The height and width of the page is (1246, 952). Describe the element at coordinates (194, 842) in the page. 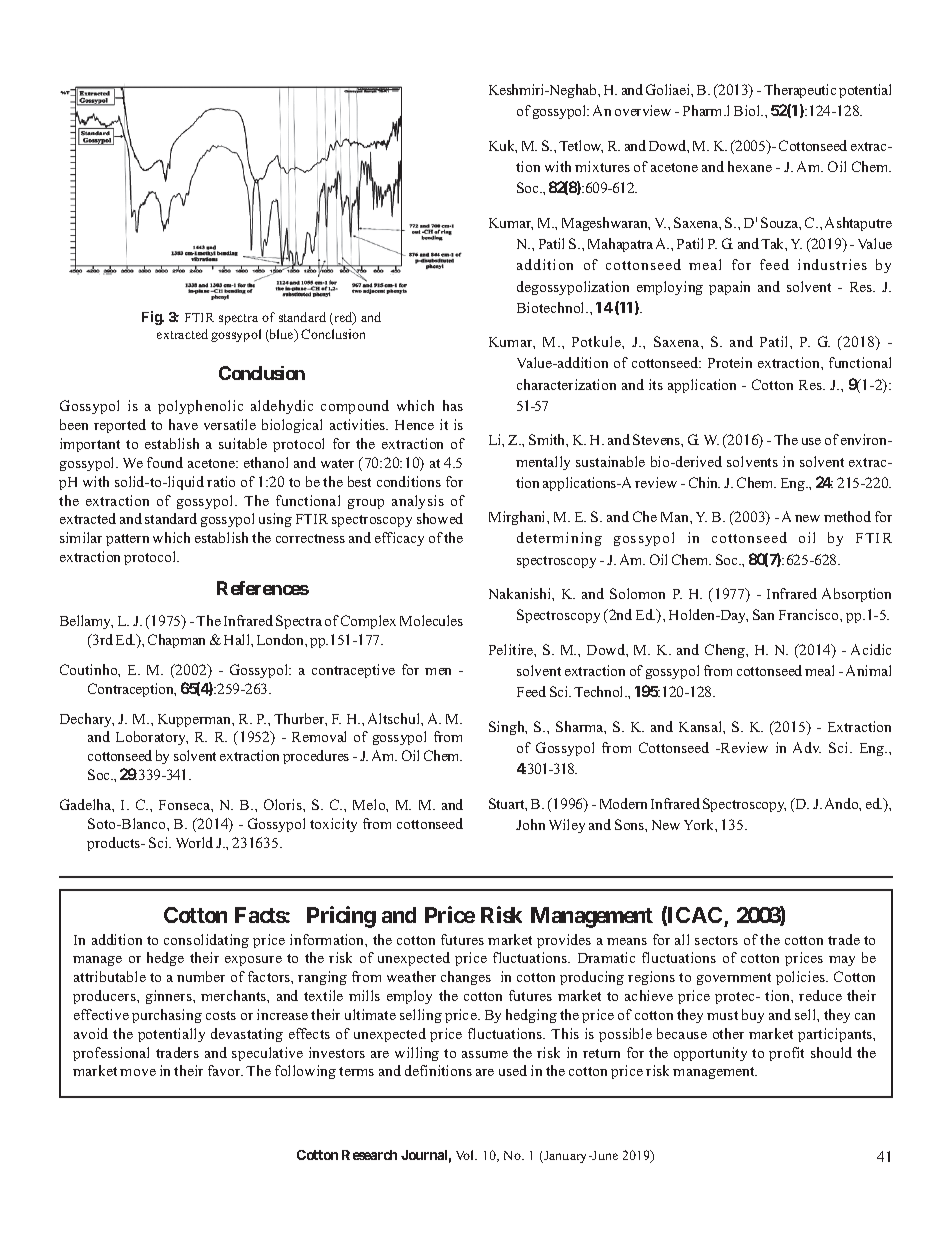

I see `World` at that location.
